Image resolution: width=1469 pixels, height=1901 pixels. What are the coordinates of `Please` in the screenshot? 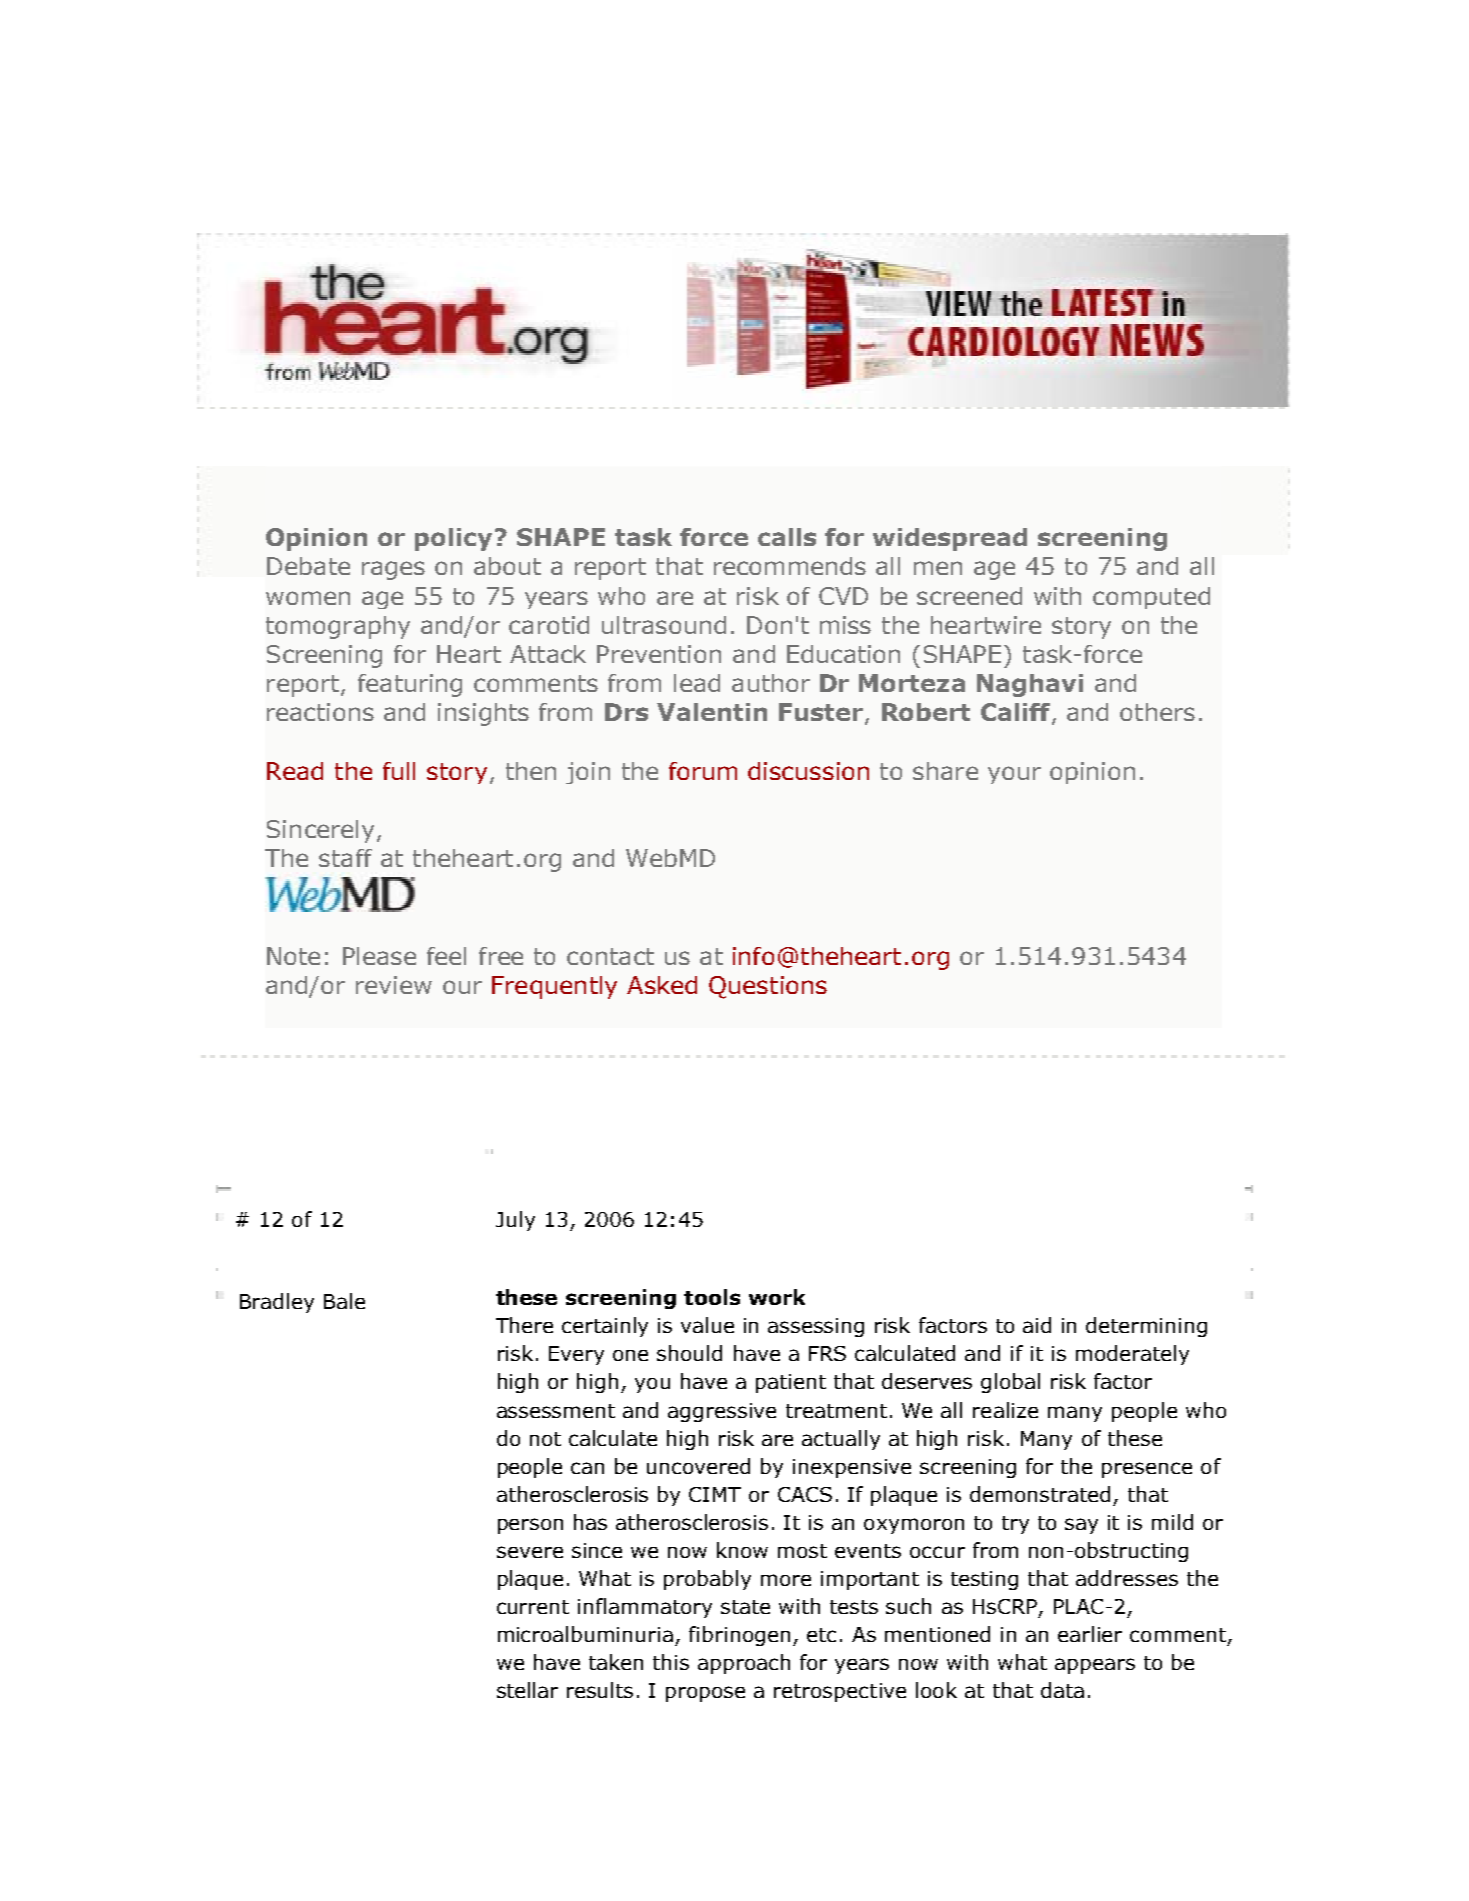 It's located at (379, 956).
